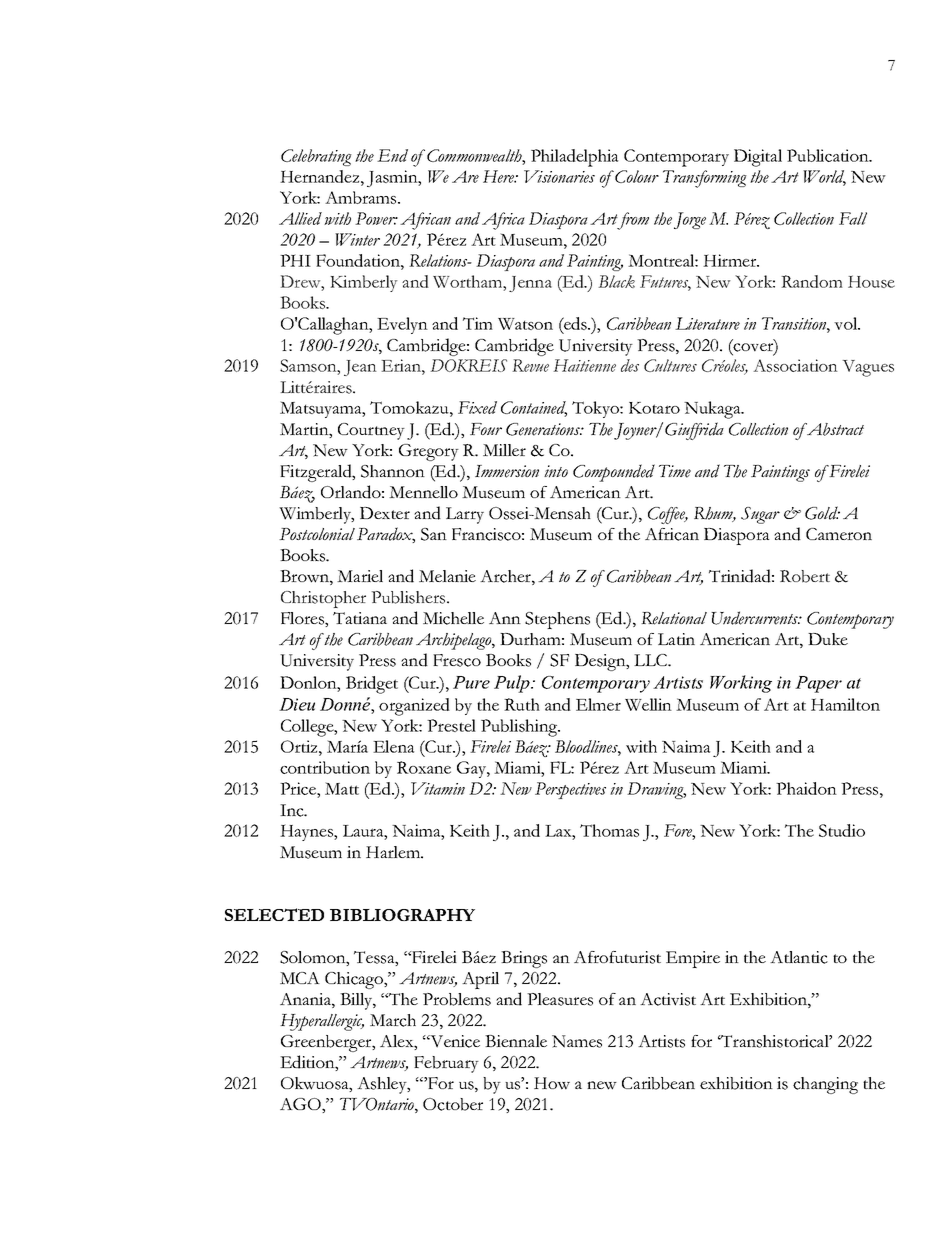  I want to click on World, so click(824, 178).
